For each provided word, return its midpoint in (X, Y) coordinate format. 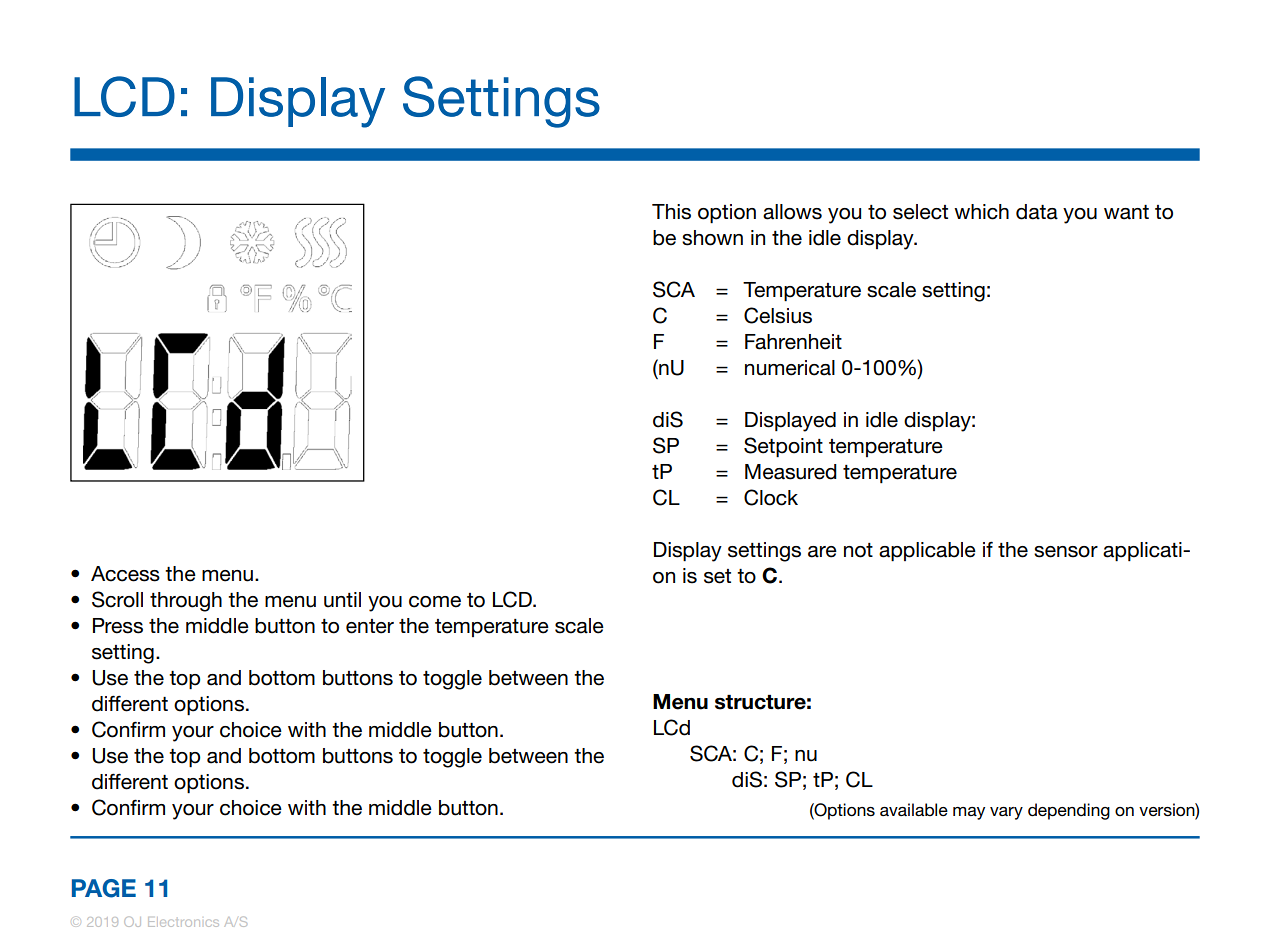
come (435, 602)
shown (712, 238)
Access (125, 574)
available (914, 809)
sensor (1066, 552)
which (981, 212)
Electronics (183, 922)
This (671, 212)
